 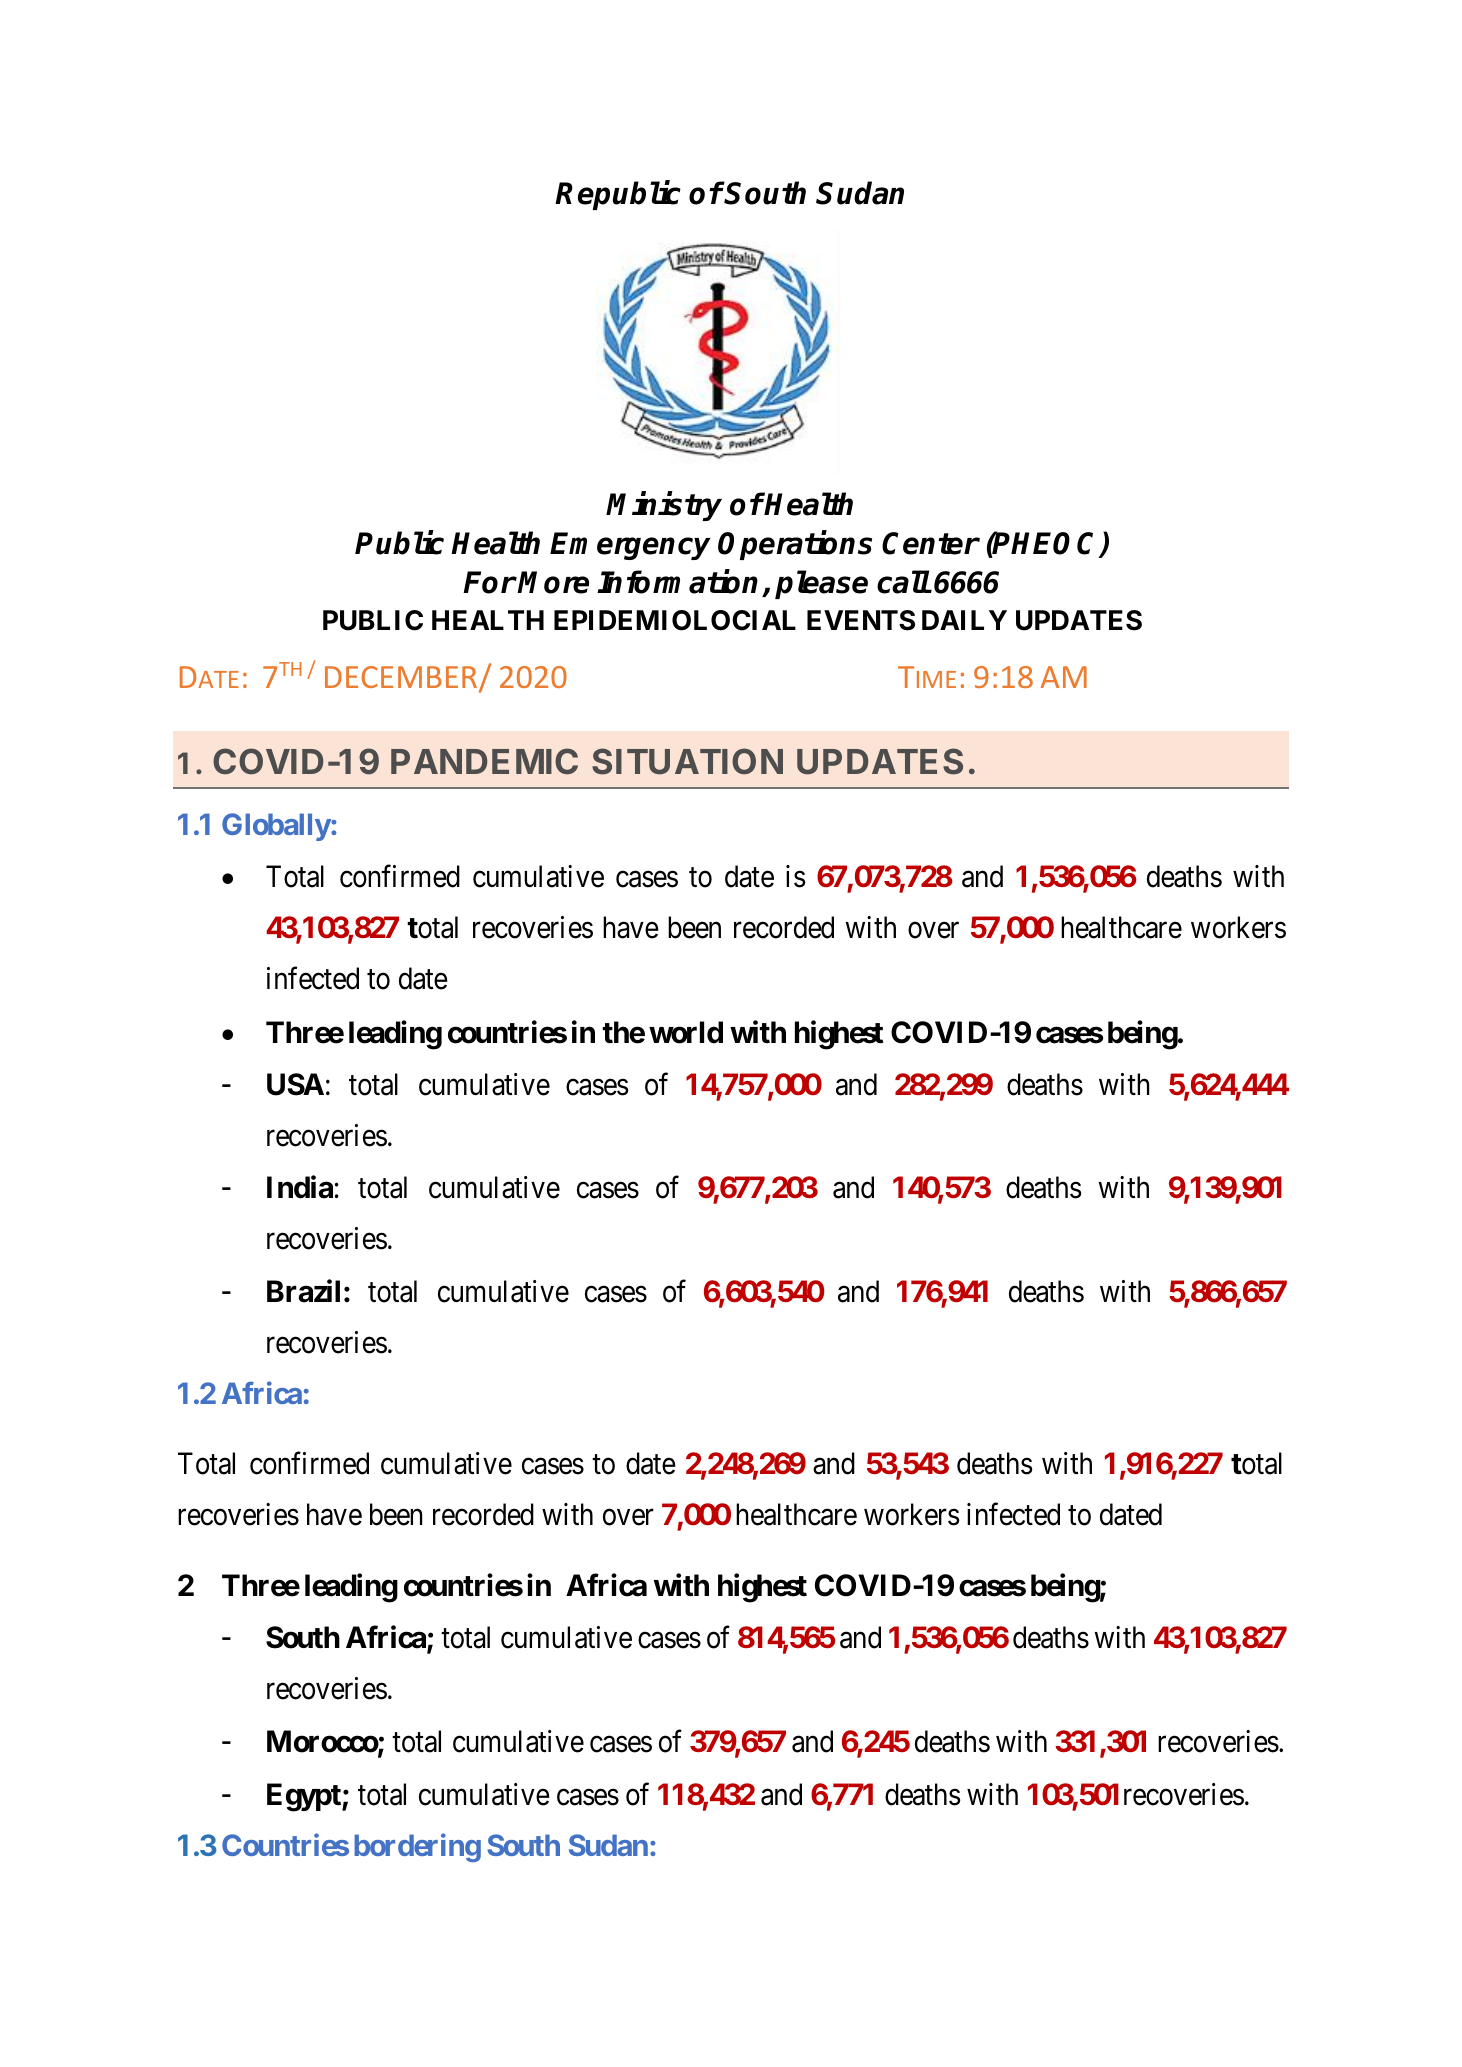 I want to click on Brazil, so click(x=303, y=1291).
